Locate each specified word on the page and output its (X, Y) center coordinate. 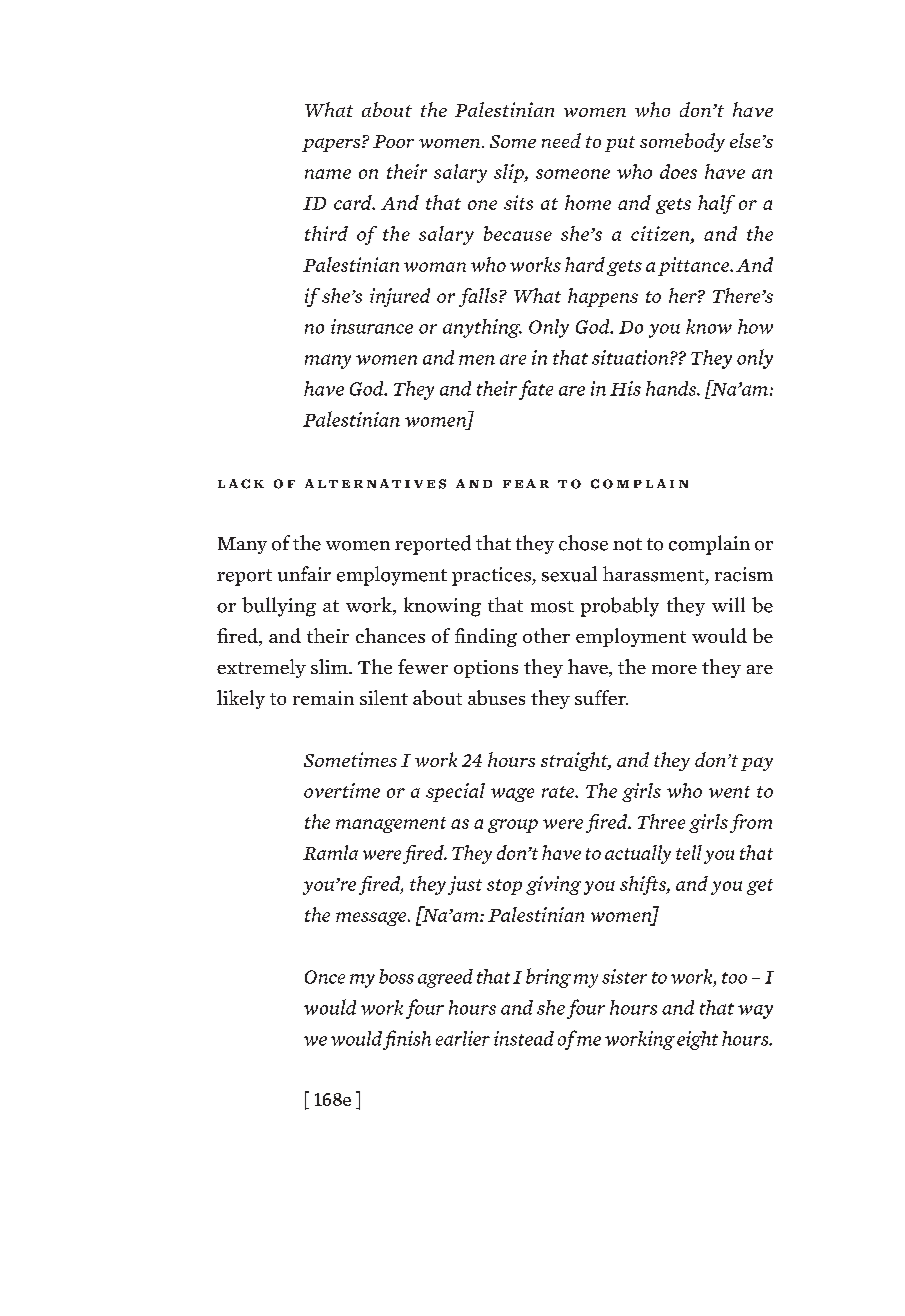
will (728, 604)
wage (512, 795)
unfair (304, 574)
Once (325, 977)
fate (536, 390)
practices (493, 576)
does (678, 171)
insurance (372, 326)
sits (518, 202)
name (328, 174)
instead (524, 1038)
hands (672, 388)
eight (697, 1040)
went (729, 792)
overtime (342, 790)
